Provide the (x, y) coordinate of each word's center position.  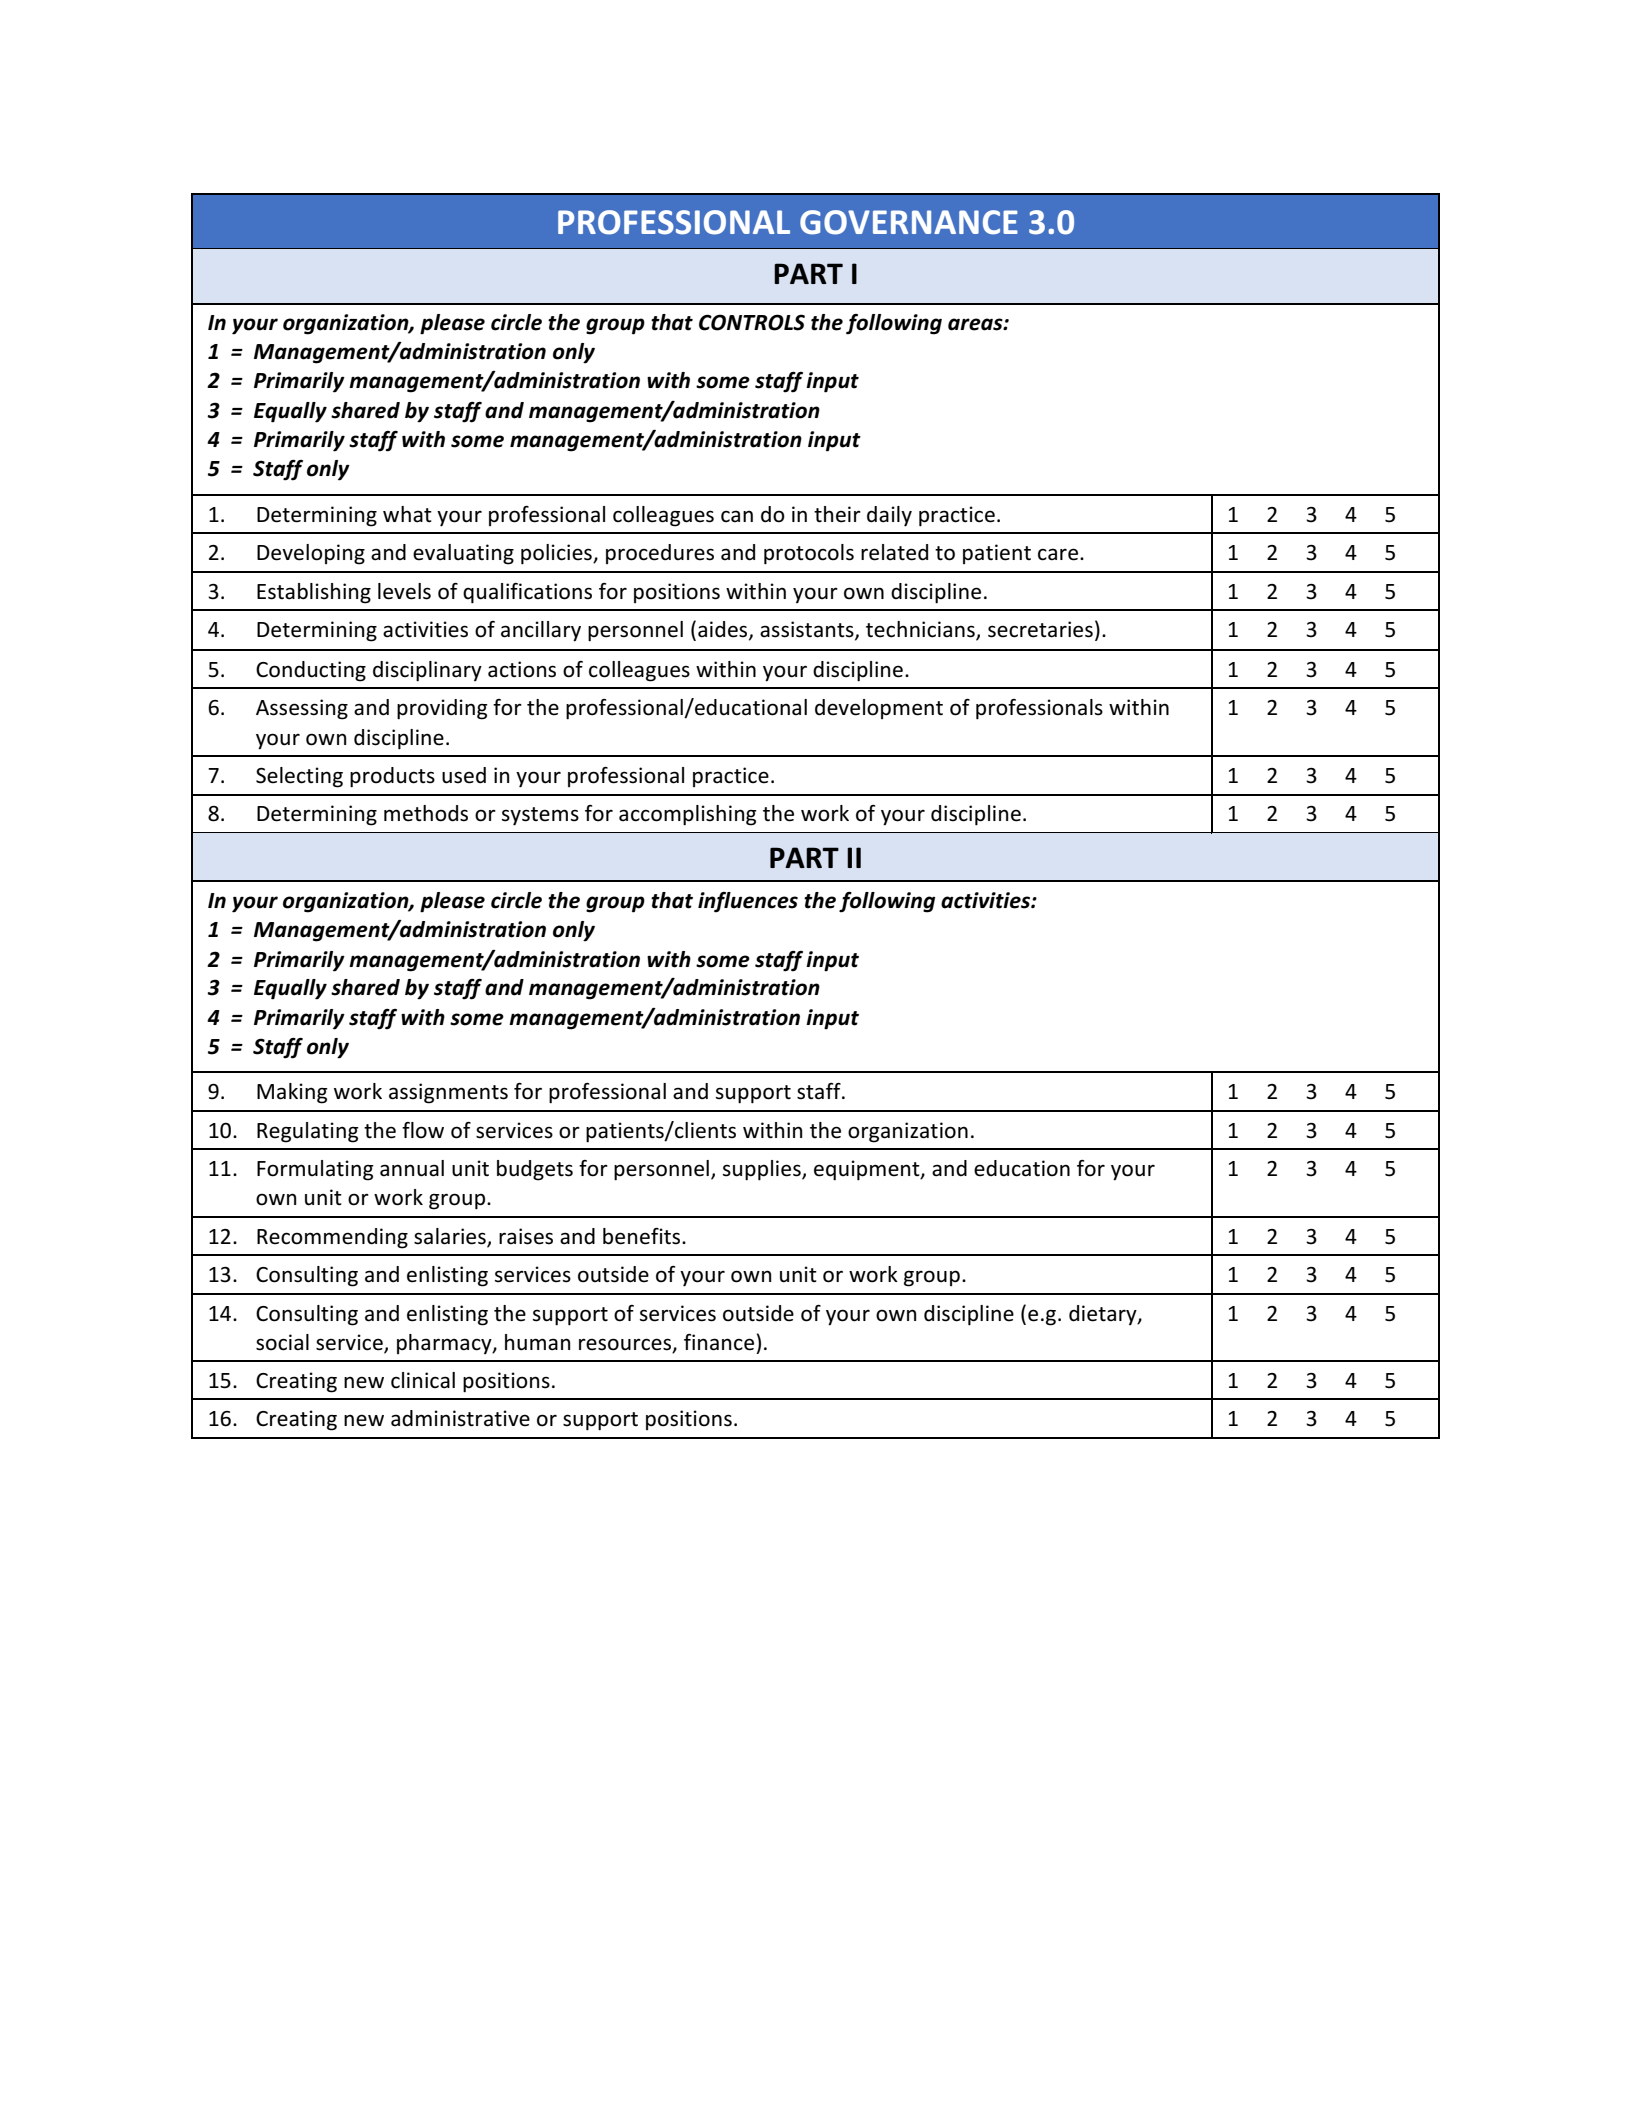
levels (404, 591)
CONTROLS (752, 322)
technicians (921, 630)
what (407, 514)
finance (719, 1342)
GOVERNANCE (909, 222)
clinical (423, 1380)
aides (724, 630)
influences (748, 902)
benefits (643, 1236)
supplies (763, 1170)
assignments (448, 1093)
